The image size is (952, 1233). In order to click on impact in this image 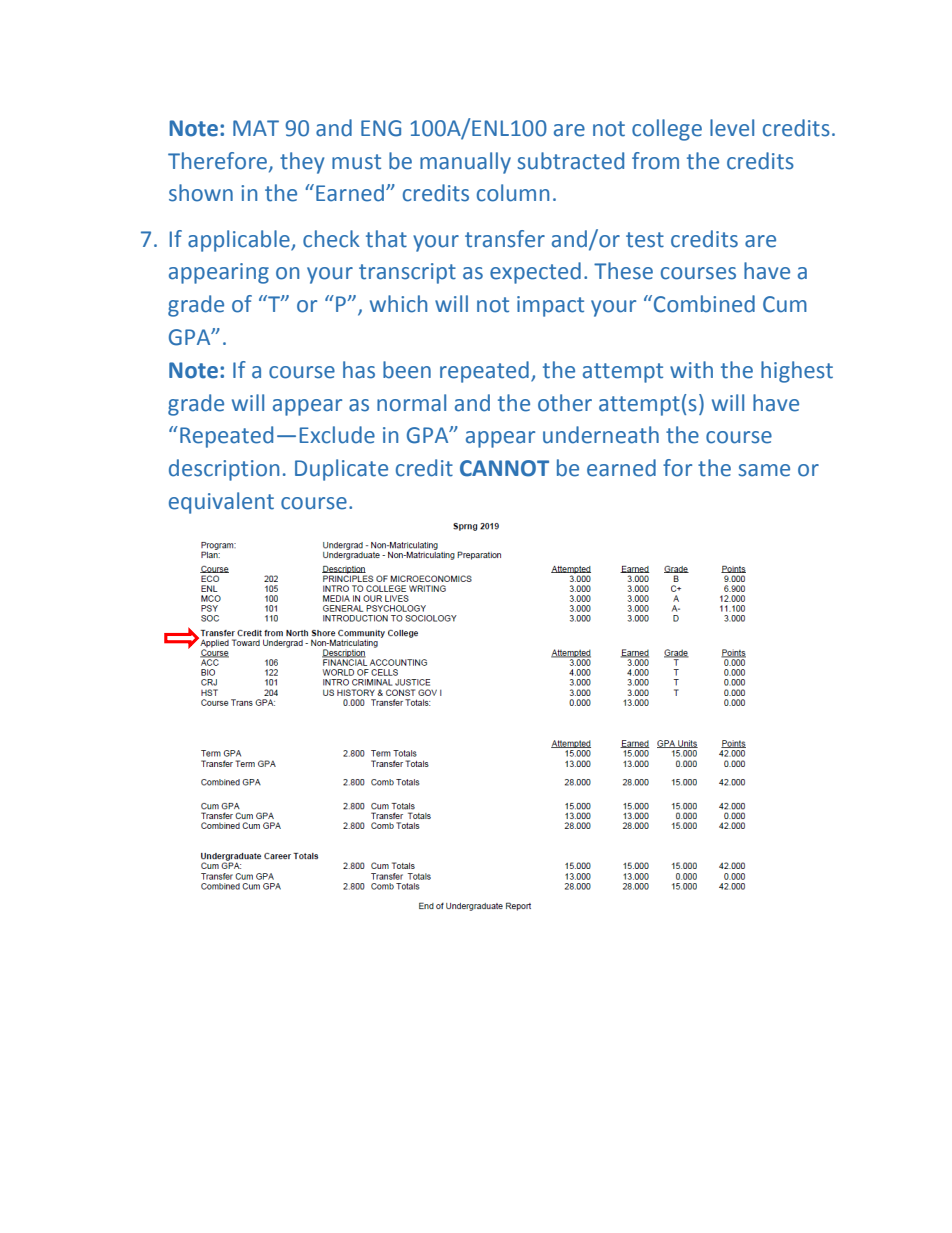, I will do `click(550, 306)`.
